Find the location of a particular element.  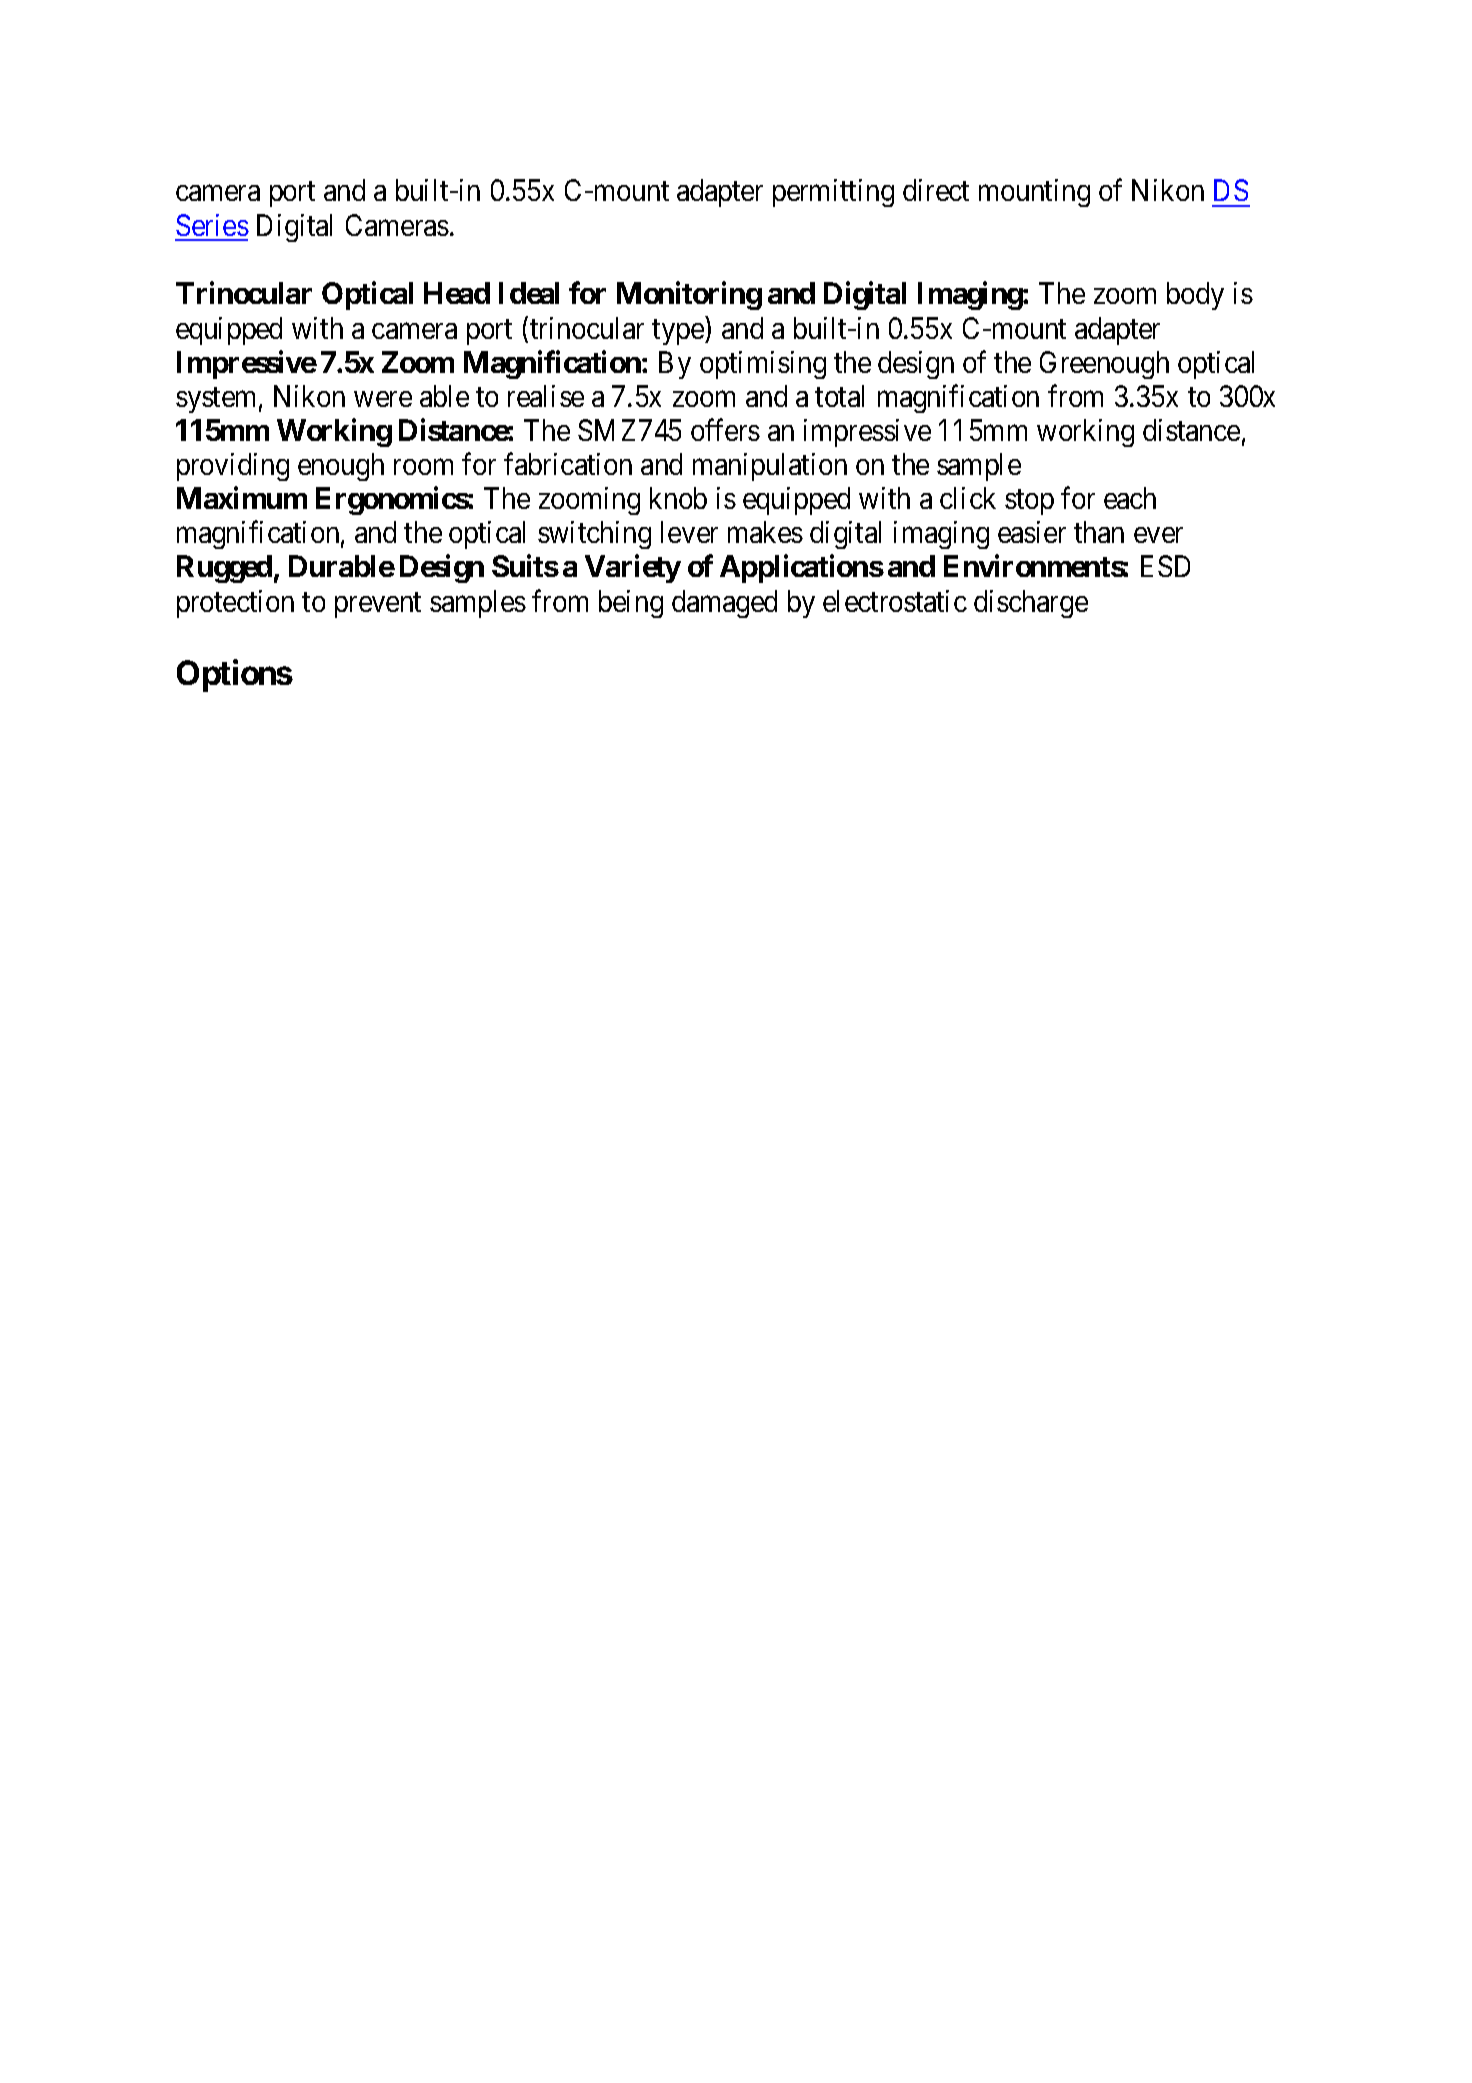

were is located at coordinates (383, 399).
